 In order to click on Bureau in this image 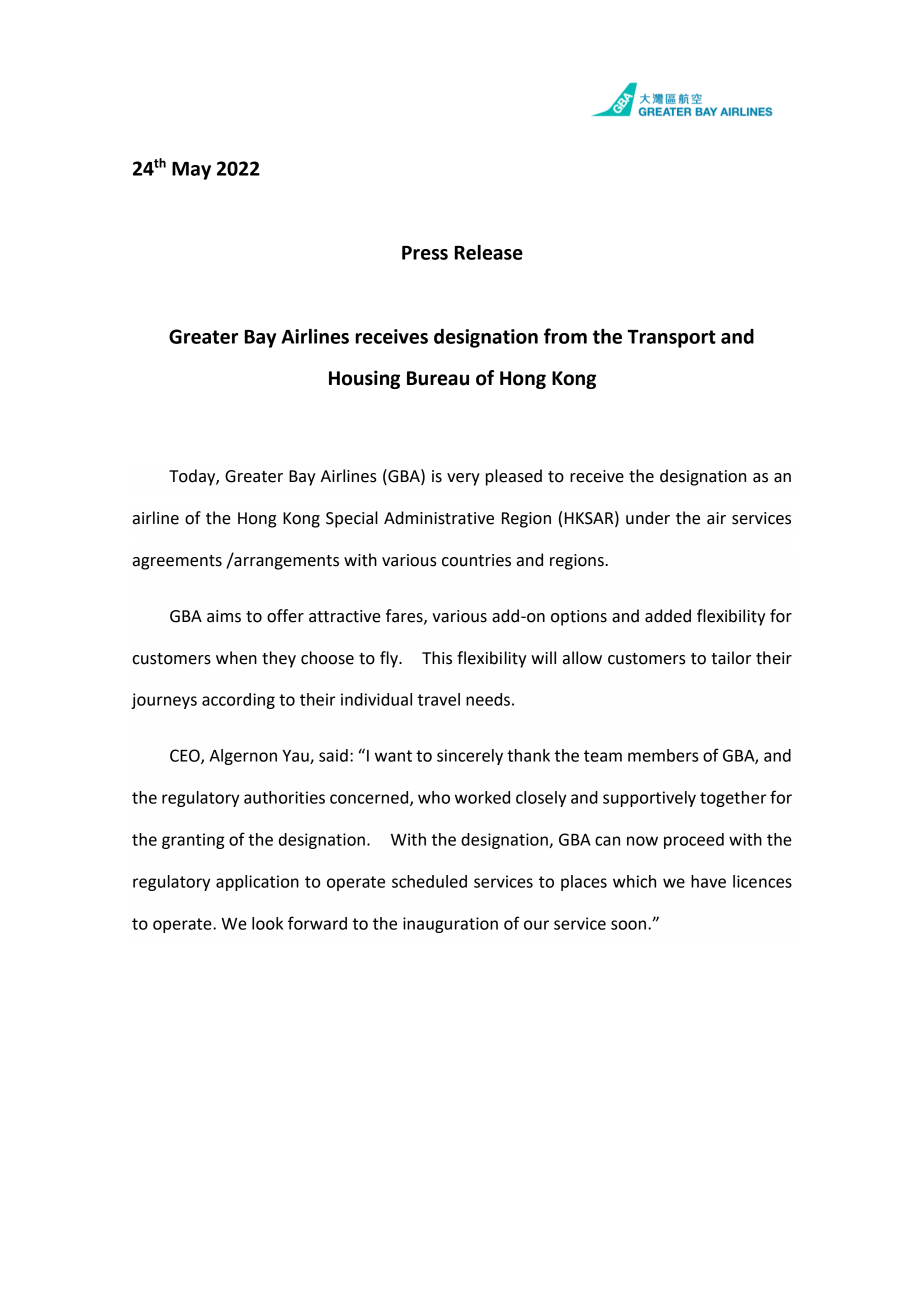, I will do `click(438, 378)`.
